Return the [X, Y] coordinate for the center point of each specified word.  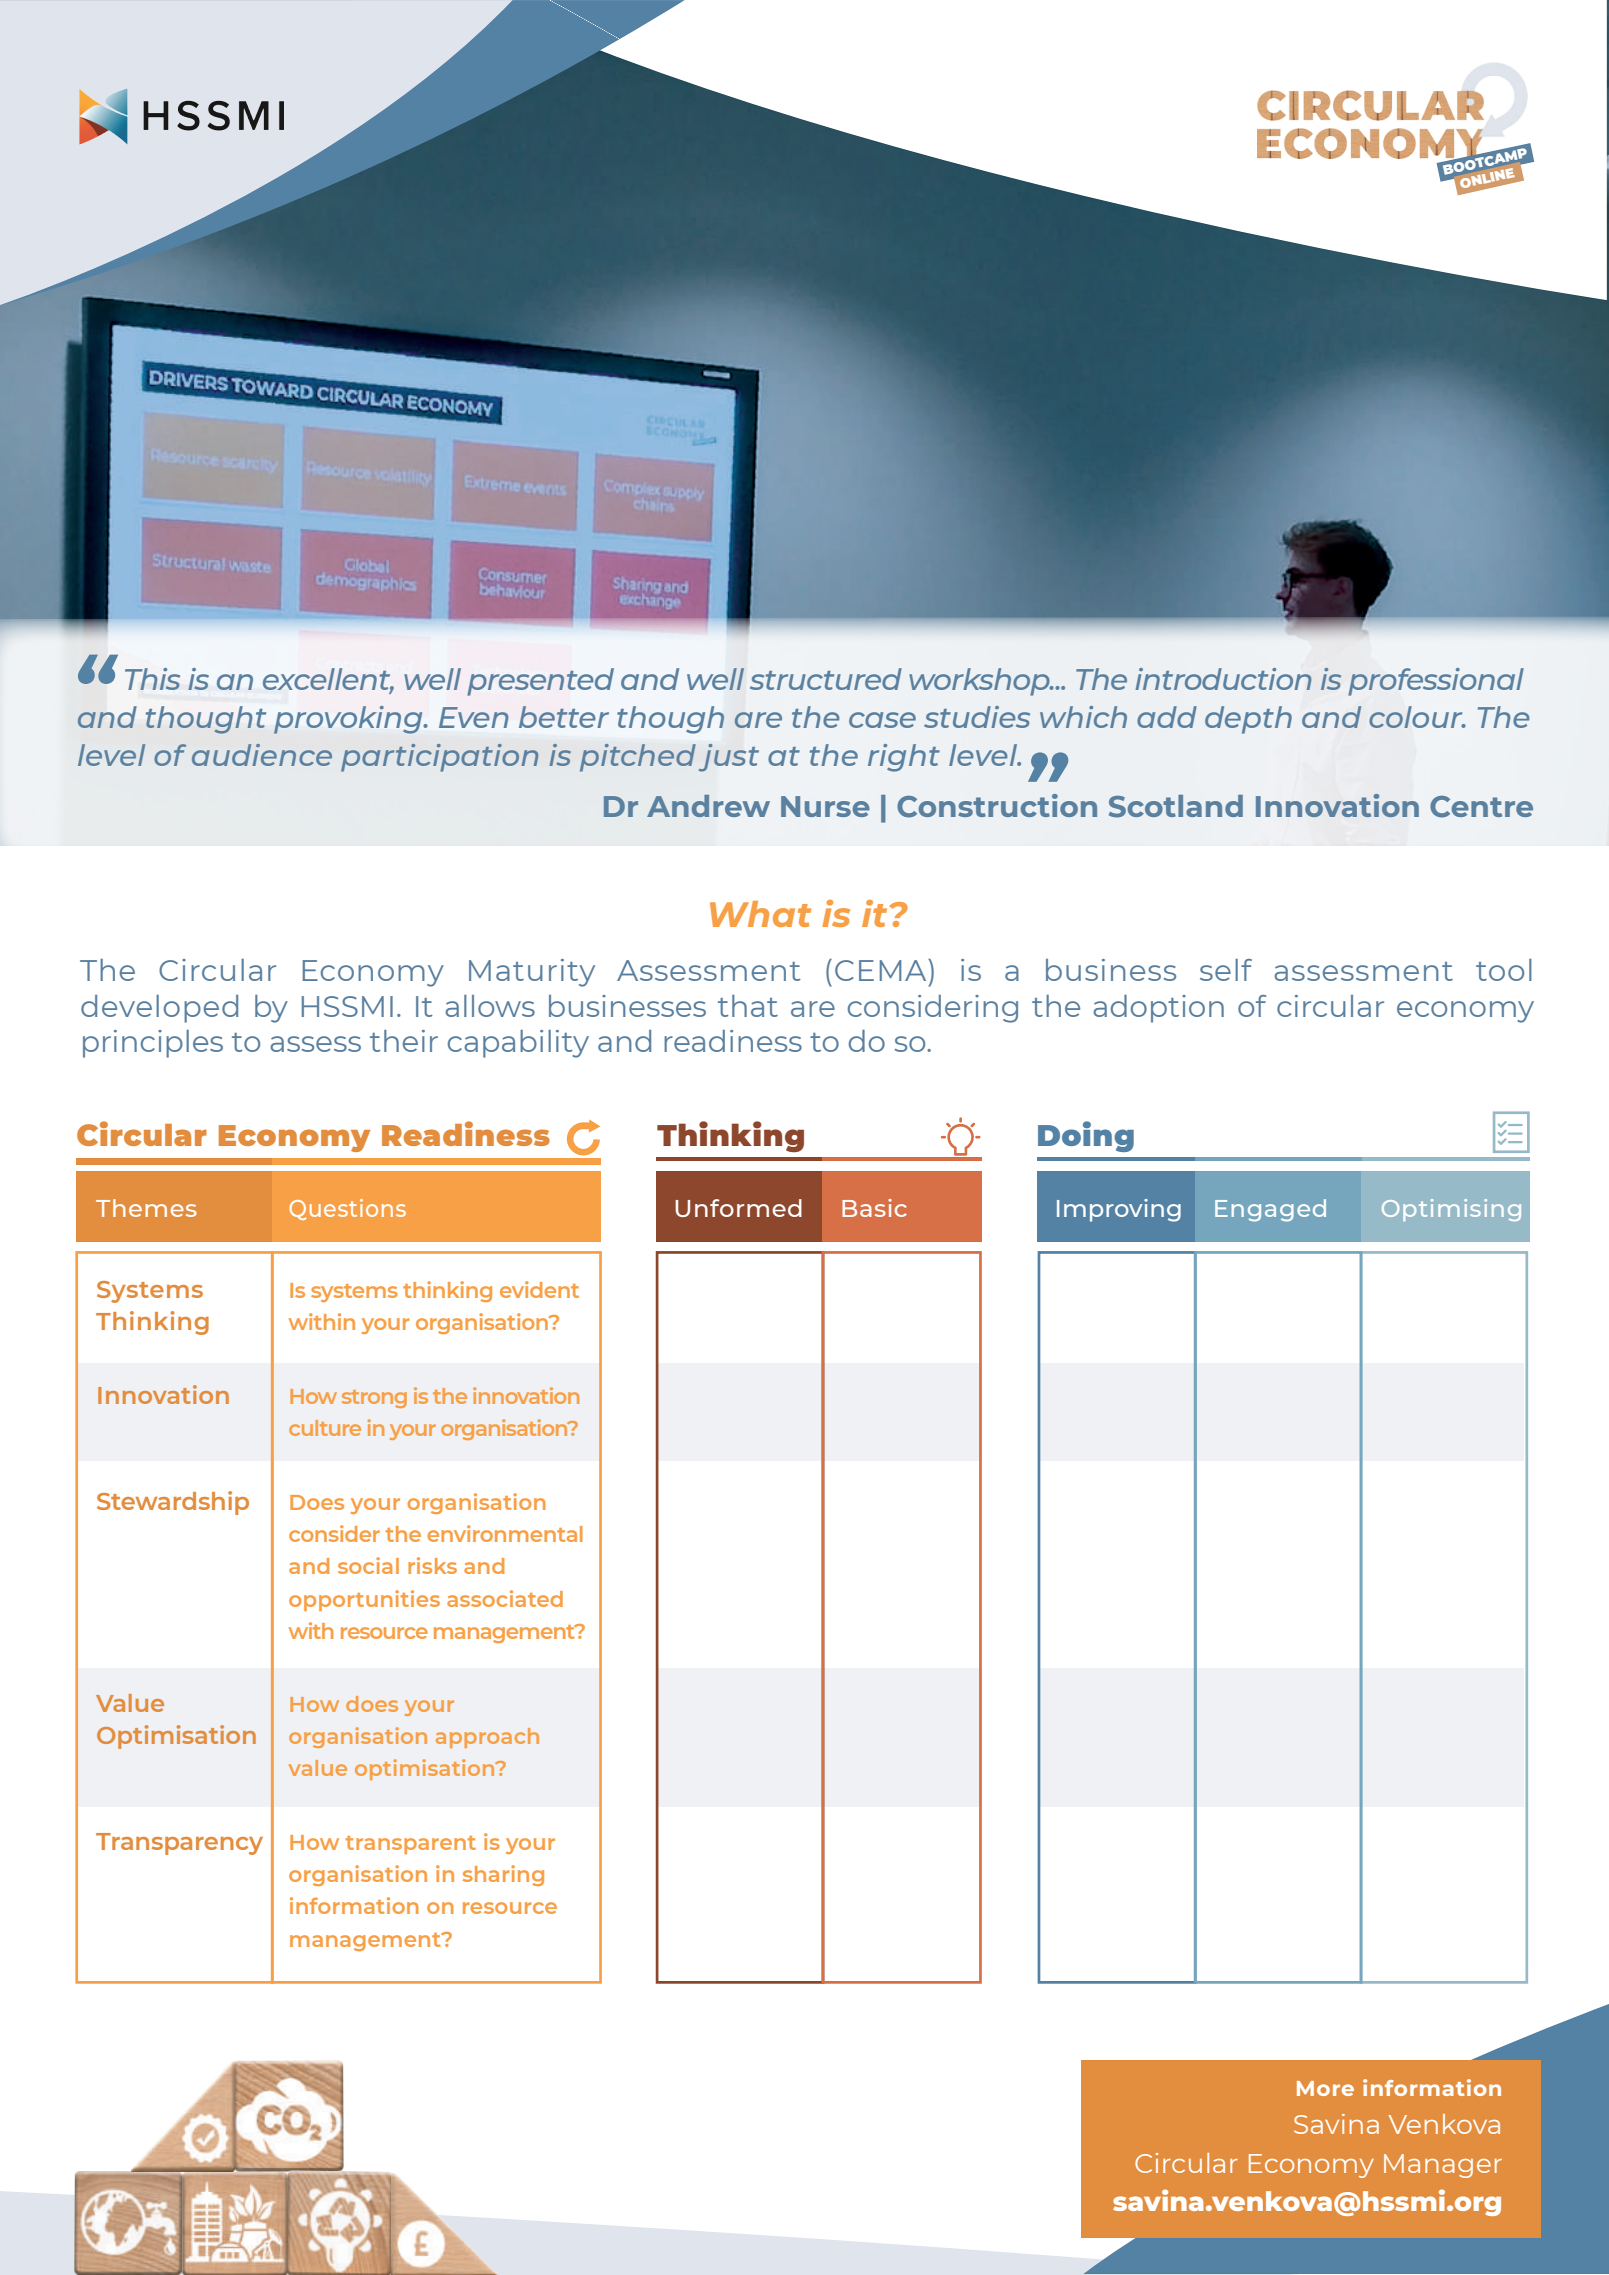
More [1325, 2088]
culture [325, 1428]
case [882, 720]
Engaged [1270, 1210]
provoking [349, 720]
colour [1417, 717]
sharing [503, 1875]
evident [539, 1289]
